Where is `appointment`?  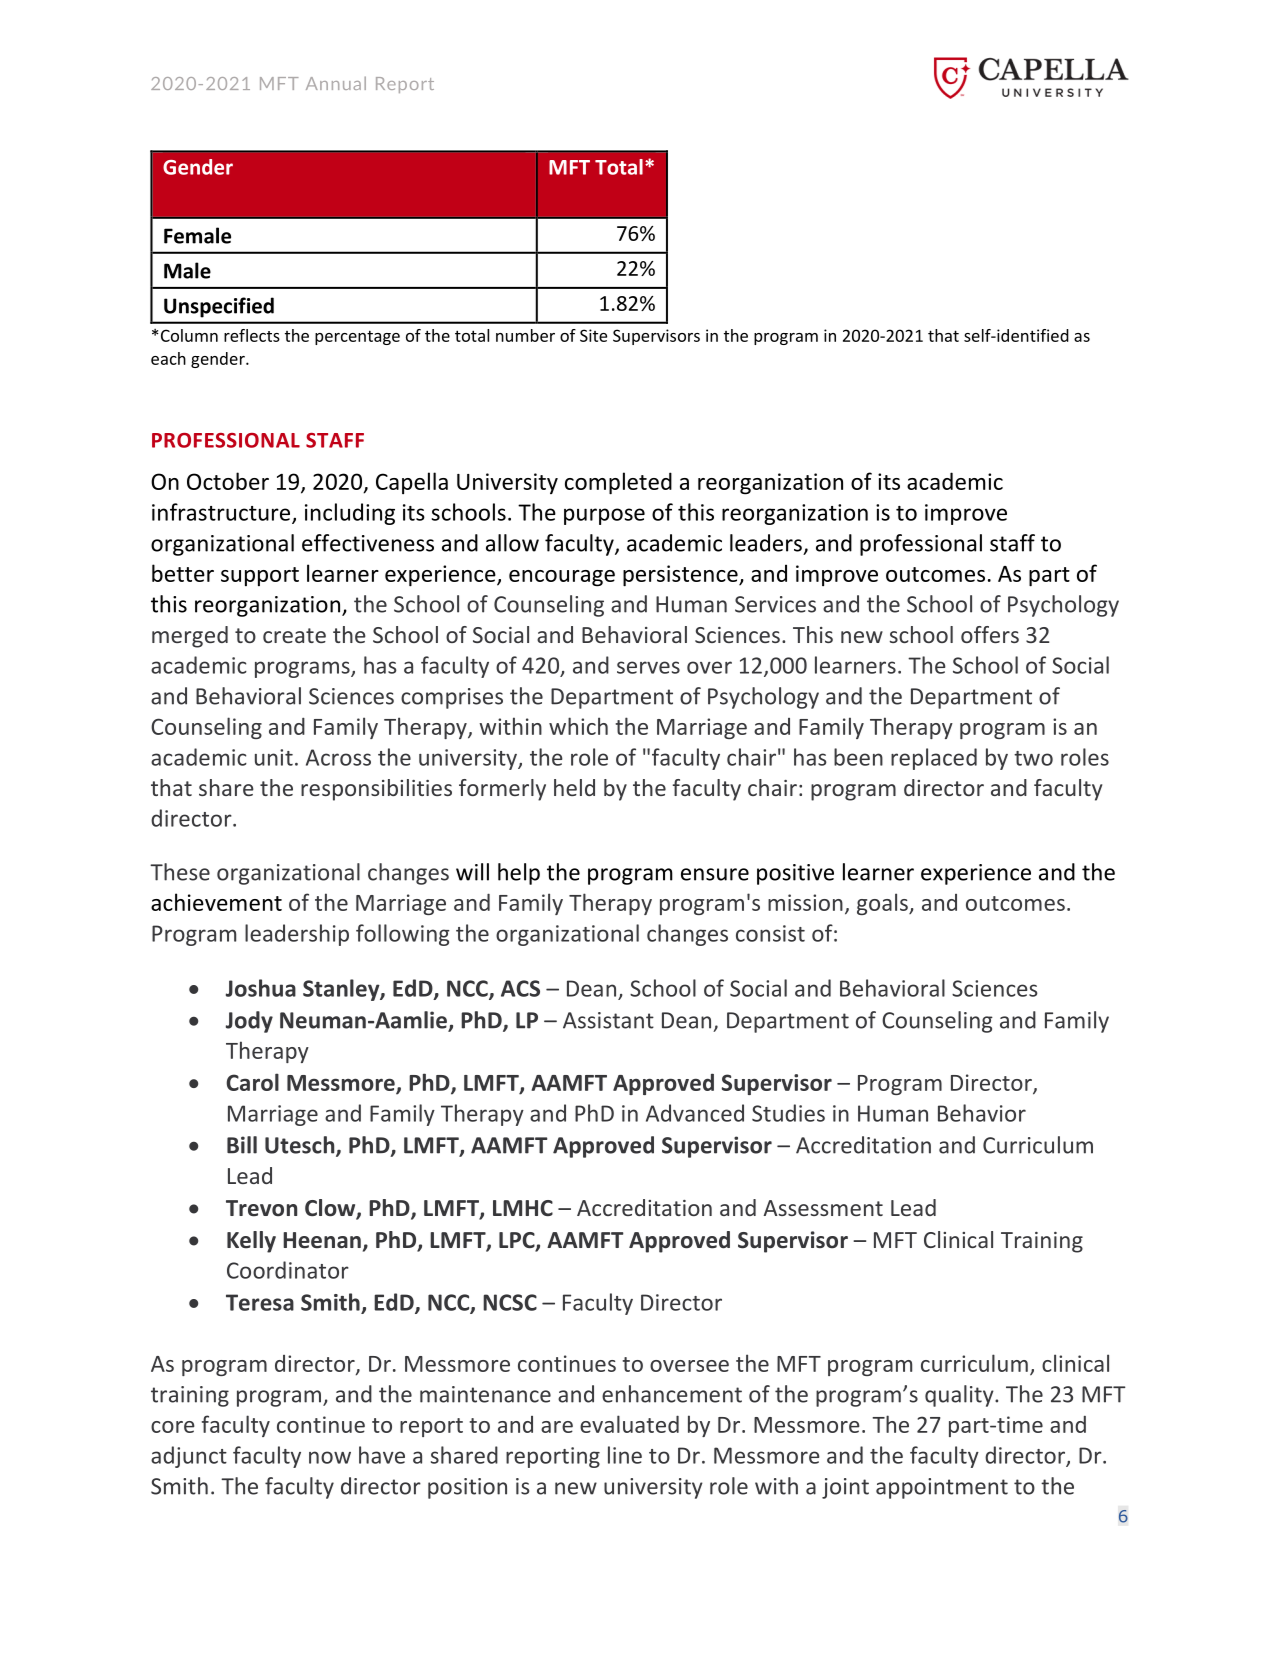 appointment is located at coordinates (942, 1488).
